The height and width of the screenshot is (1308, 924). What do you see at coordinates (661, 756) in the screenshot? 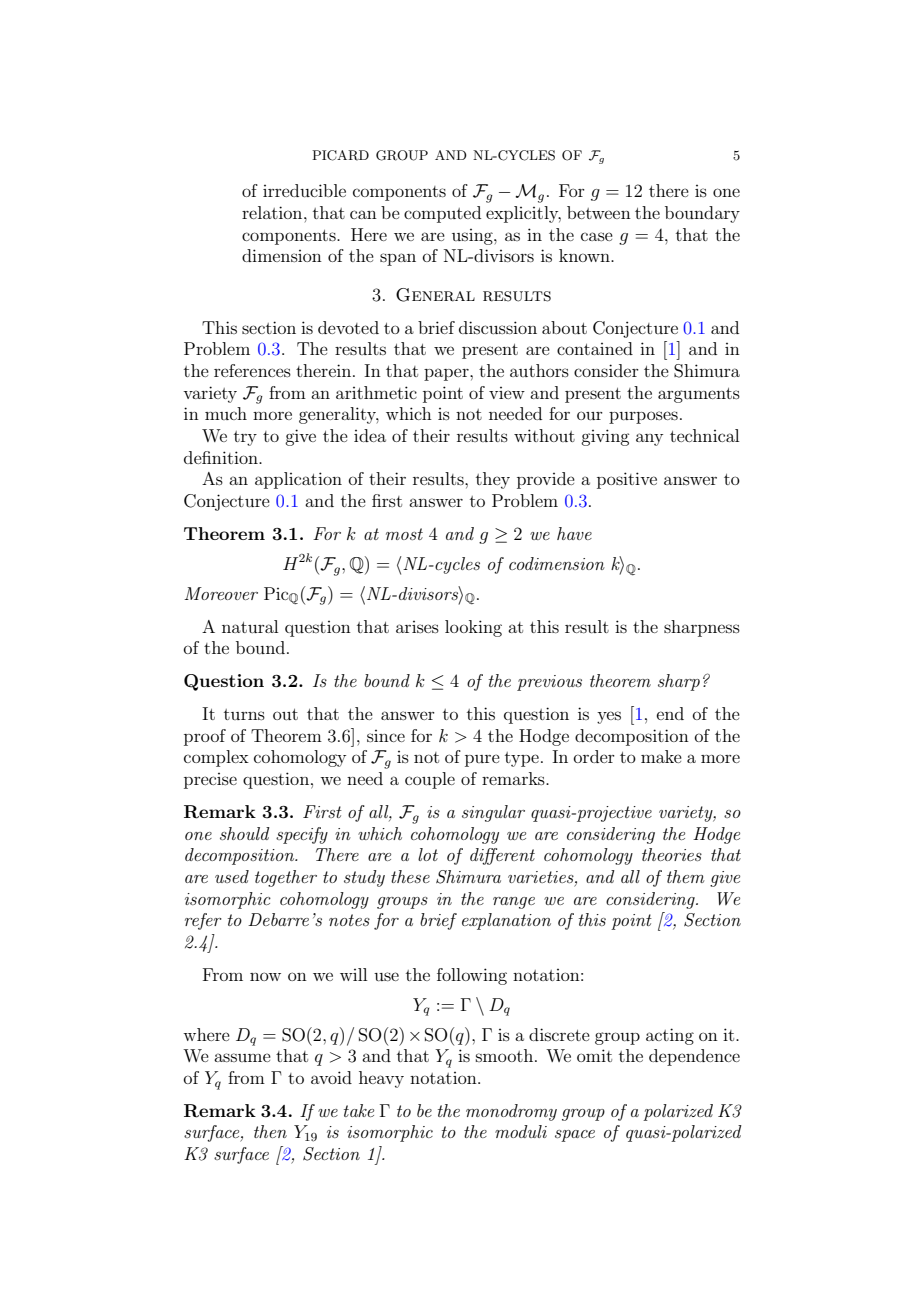
I see `make` at bounding box center [661, 756].
